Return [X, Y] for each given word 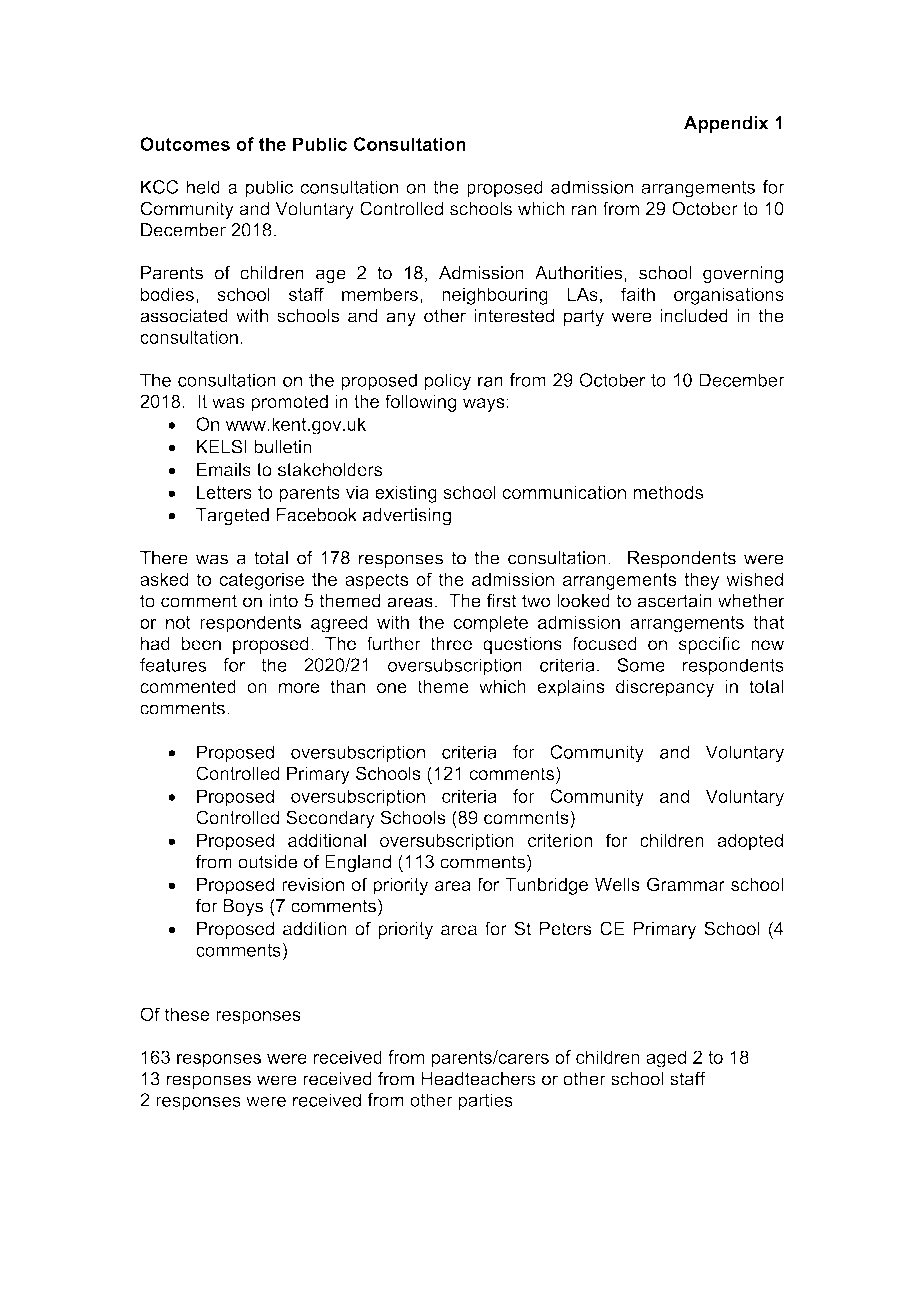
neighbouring [495, 296]
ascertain [675, 601]
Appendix [726, 124]
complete [491, 624]
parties [485, 1102]
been [201, 644]
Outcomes [185, 144]
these [187, 1014]
